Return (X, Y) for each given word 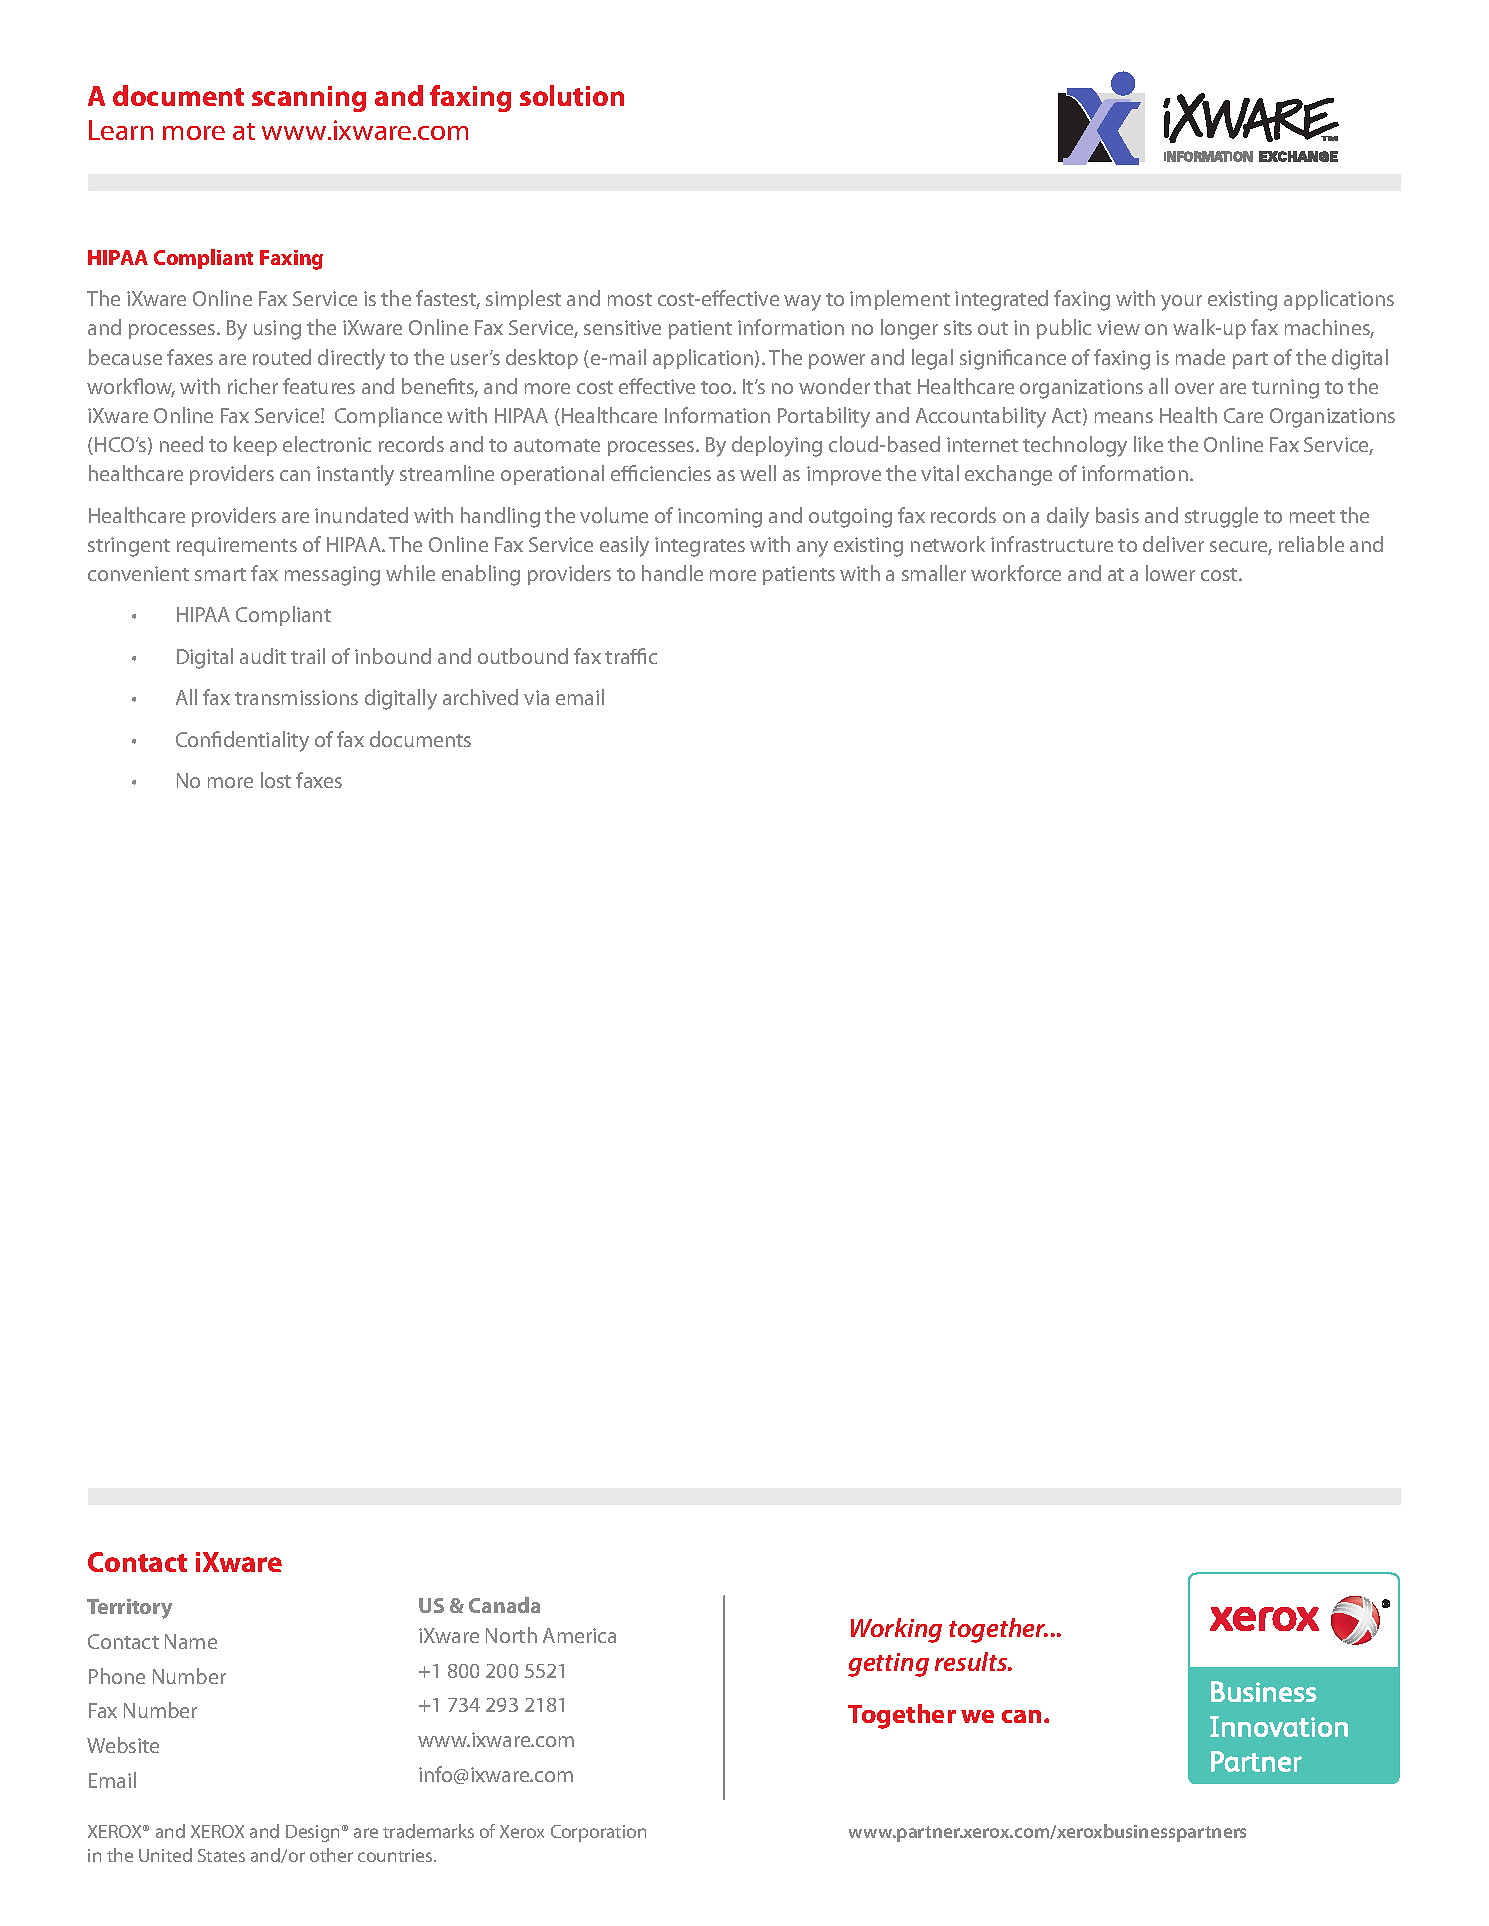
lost (276, 780)
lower (1170, 573)
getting (888, 1665)
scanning (309, 99)
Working (896, 1630)
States (221, 1855)
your (1181, 303)
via (536, 697)
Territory (129, 1609)
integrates (700, 547)
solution (572, 95)
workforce (1016, 573)
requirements (237, 546)
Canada (504, 1605)
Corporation (598, 1833)
